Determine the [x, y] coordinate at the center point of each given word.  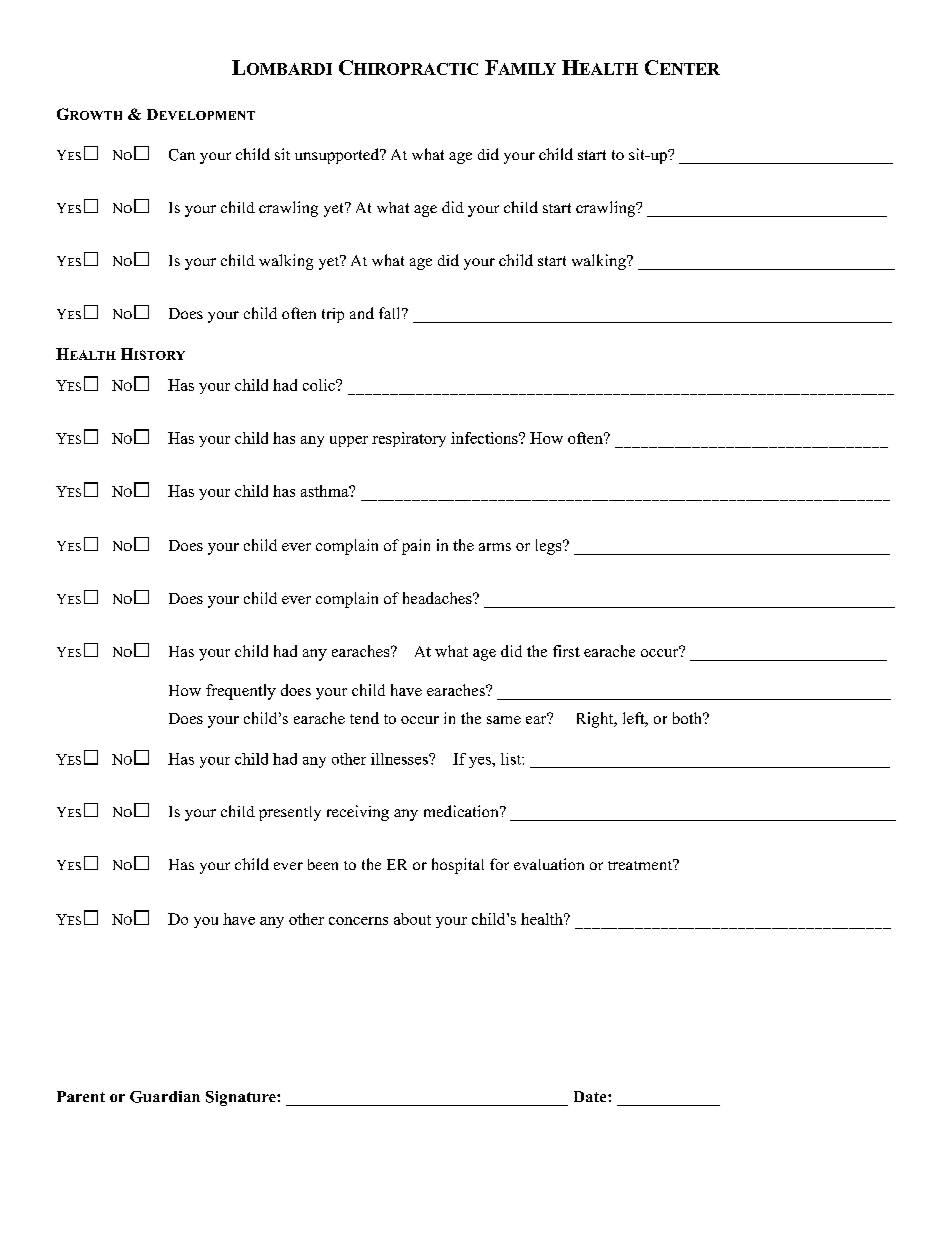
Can [182, 155]
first [566, 651]
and [362, 313]
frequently [241, 692]
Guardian [165, 1097]
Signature [242, 1098]
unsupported [338, 156]
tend [364, 718]
